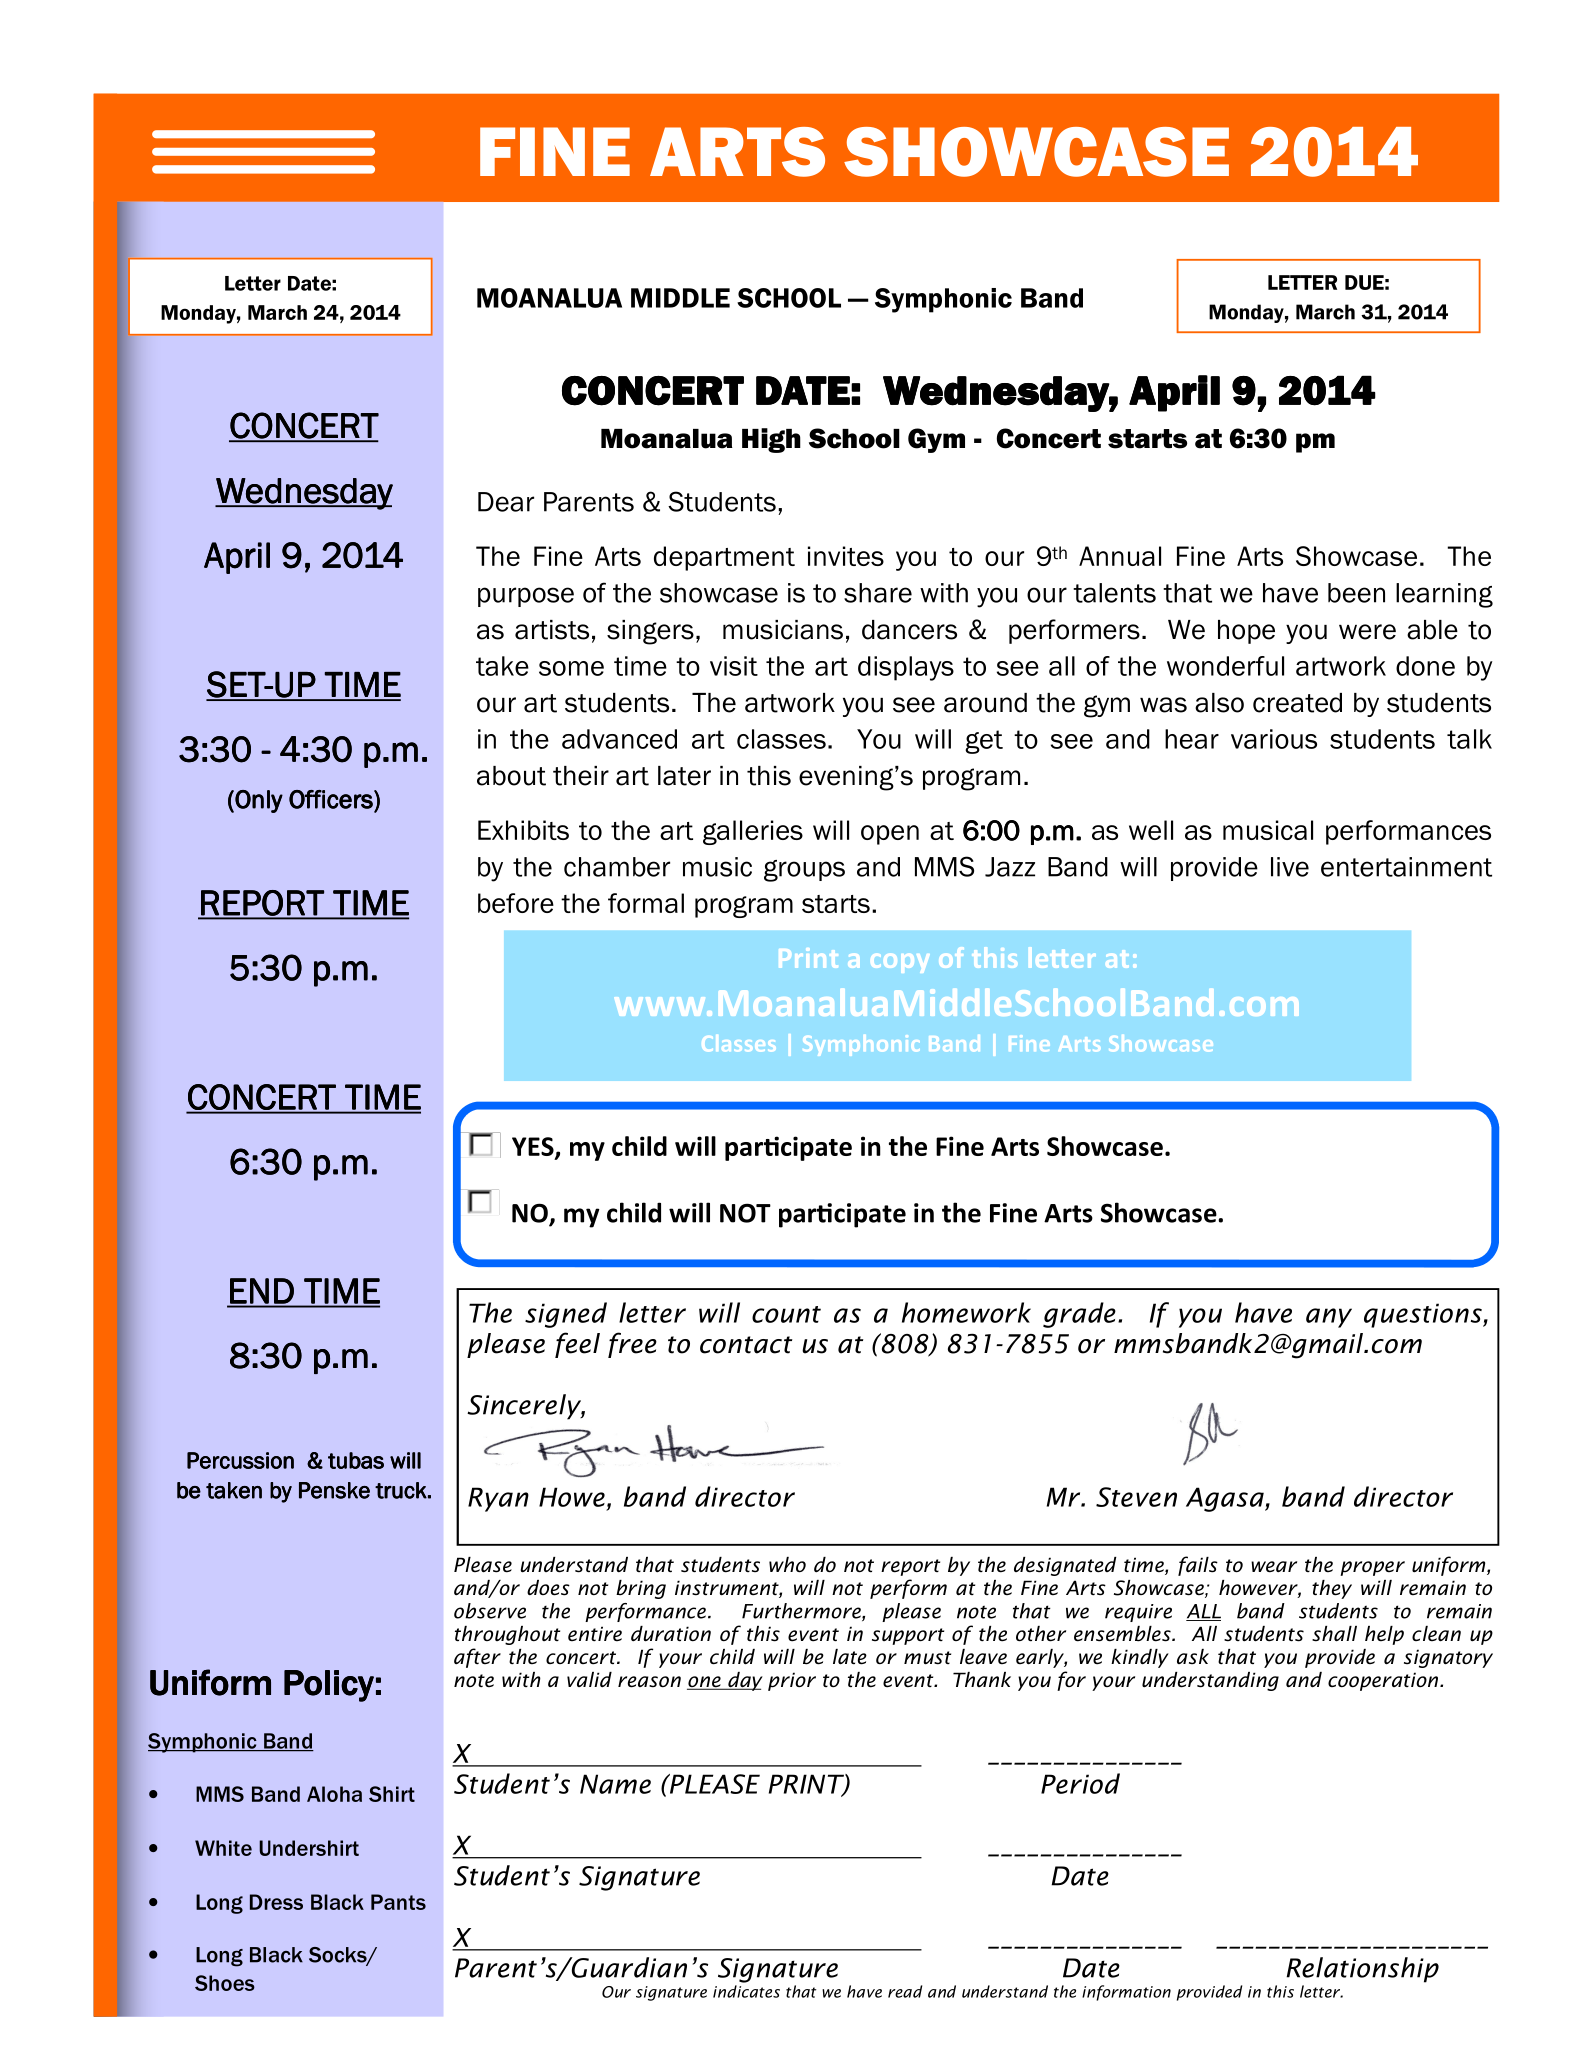 The width and height of the document is (1593, 2061). Describe the element at coordinates (1356, 593) in the document. I see `been` at that location.
